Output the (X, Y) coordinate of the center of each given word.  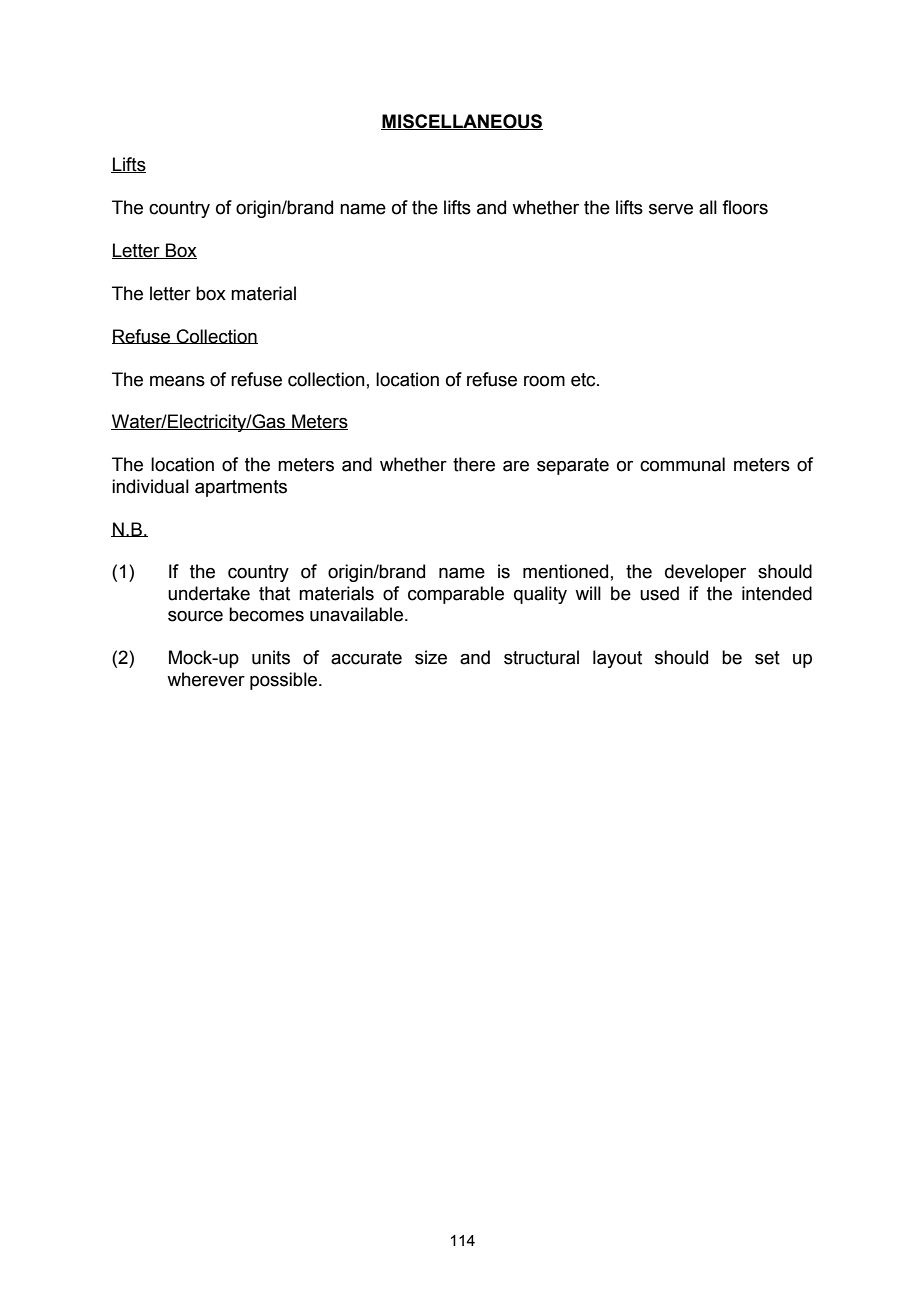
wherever (206, 679)
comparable (456, 595)
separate (573, 466)
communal (682, 464)
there (474, 464)
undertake (209, 593)
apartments (241, 488)
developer (705, 573)
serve (671, 209)
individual (150, 486)
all (708, 207)
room (544, 381)
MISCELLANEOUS (462, 122)
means (177, 381)
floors (745, 207)
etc (584, 380)
